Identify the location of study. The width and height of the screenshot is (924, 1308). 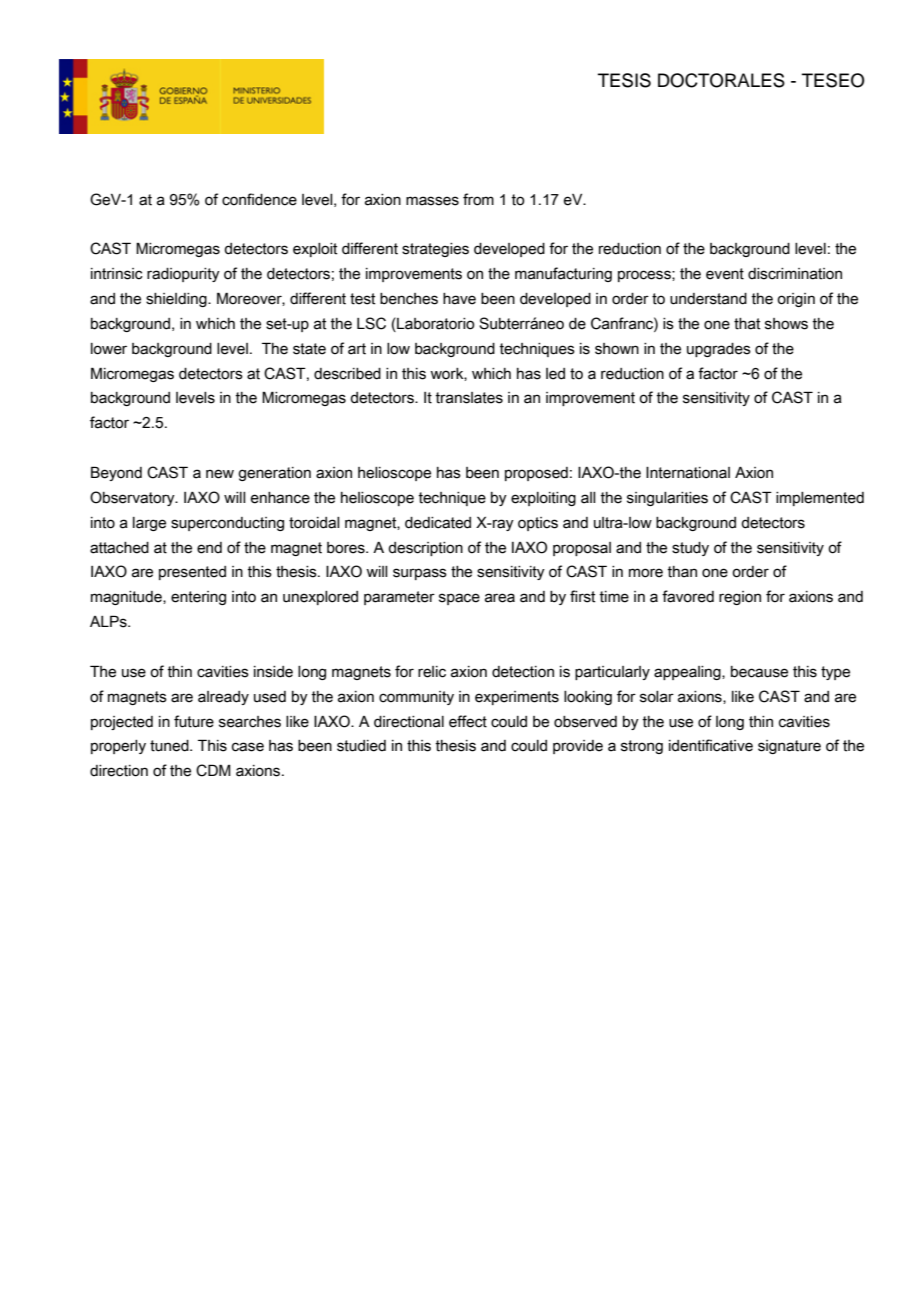
(690, 549).
